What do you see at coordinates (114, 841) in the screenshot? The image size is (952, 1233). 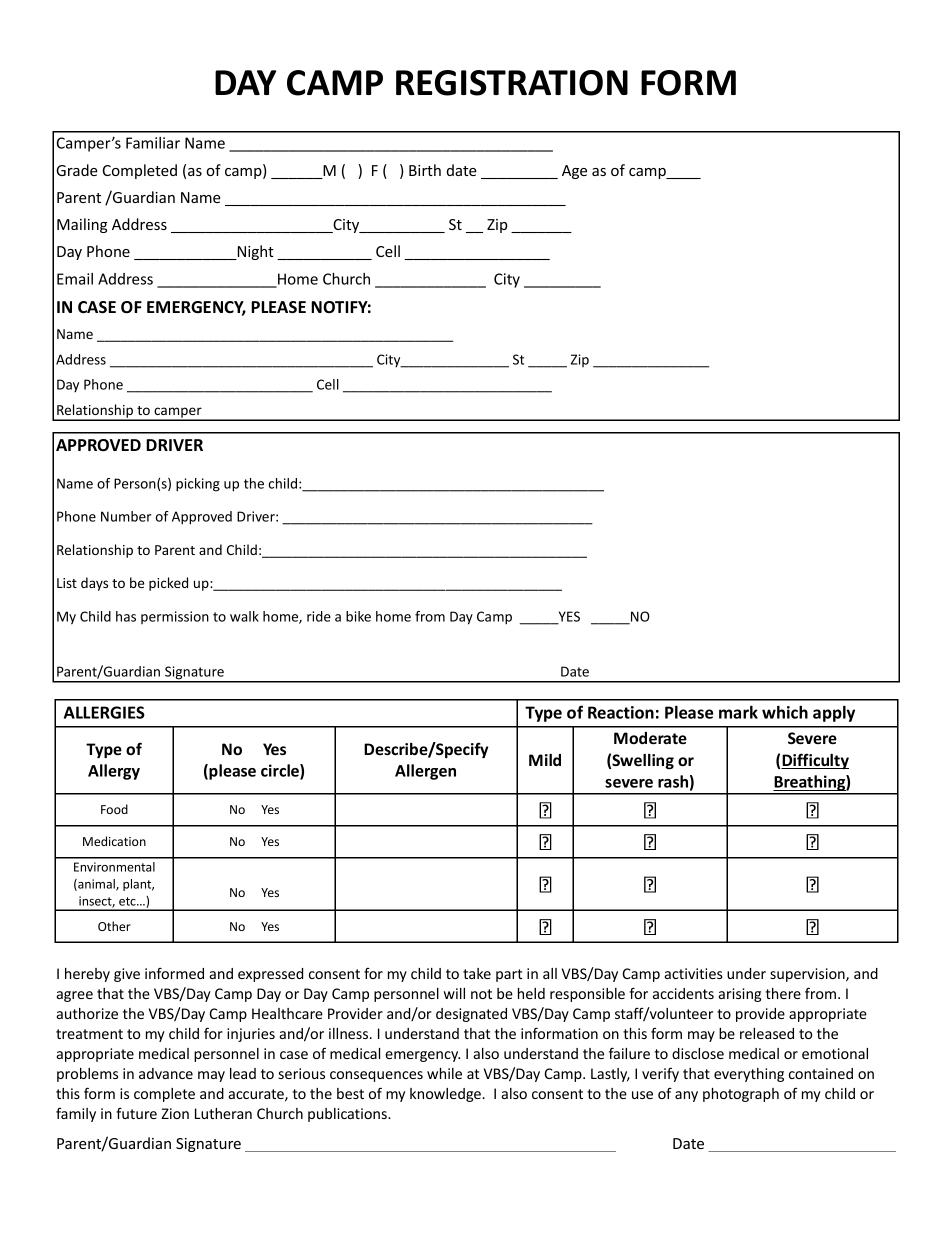 I see `Medication` at bounding box center [114, 841].
